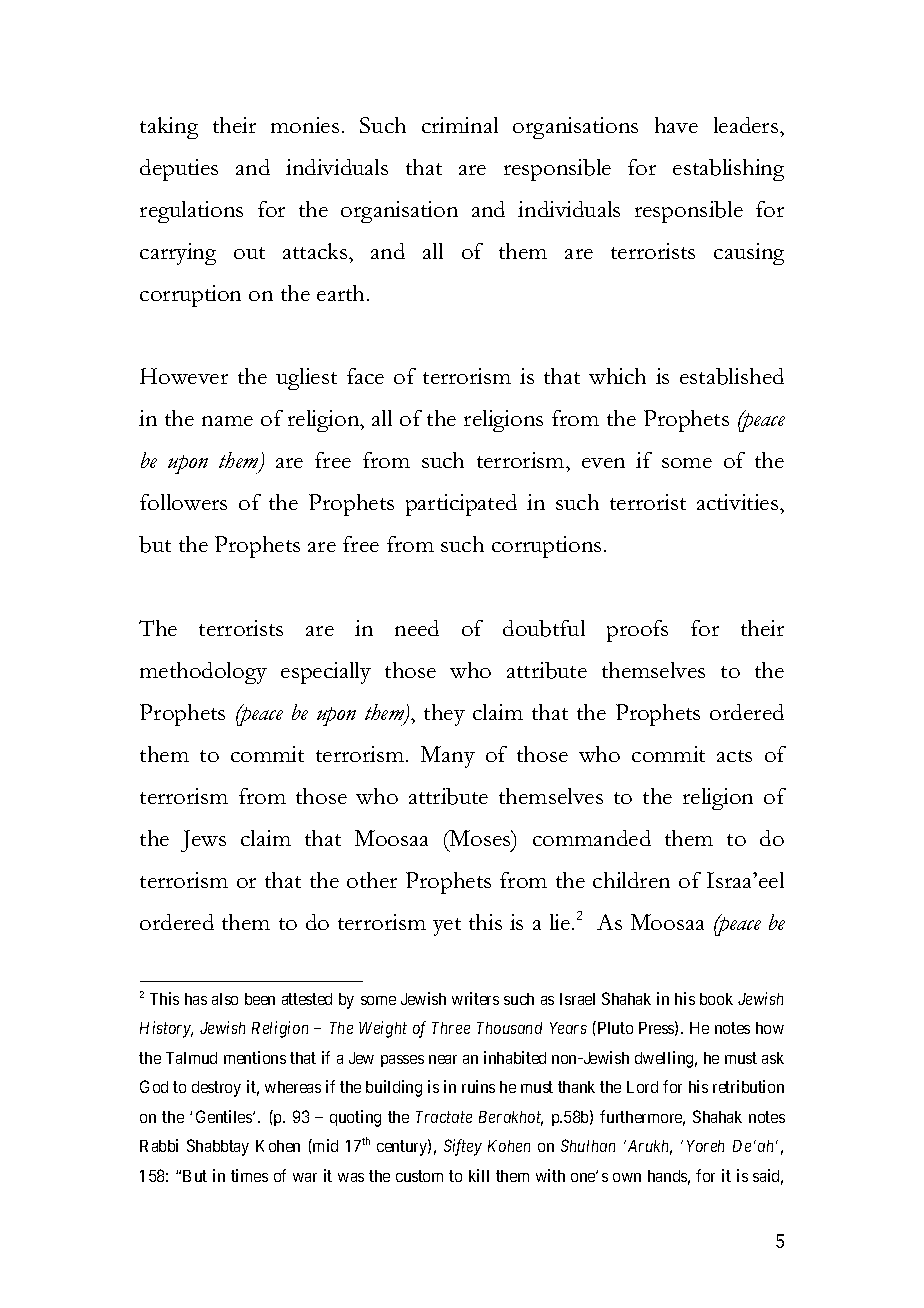 The width and height of the image is (924, 1308). Describe the element at coordinates (179, 170) in the image. I see `deputies` at that location.
